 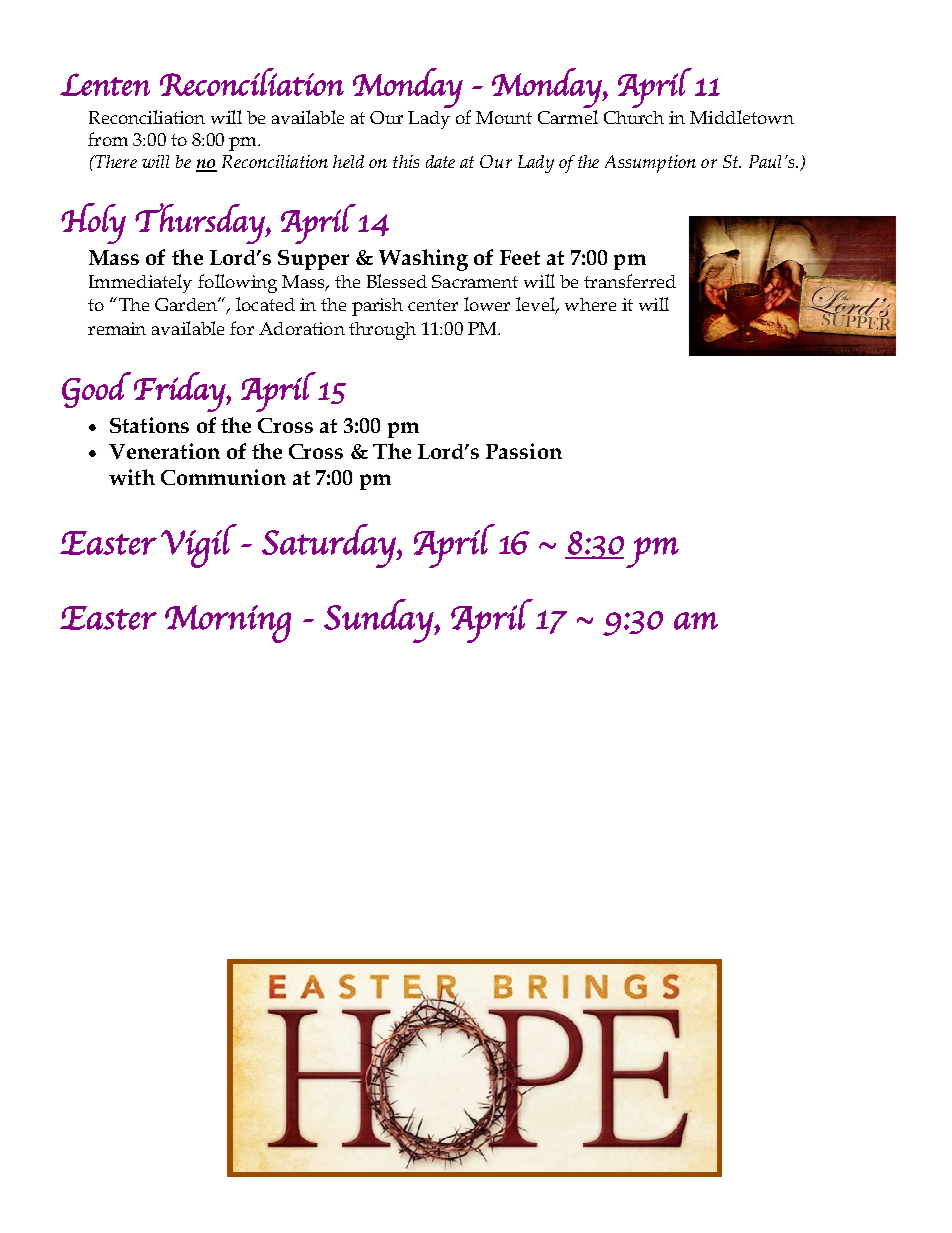 What do you see at coordinates (590, 304) in the screenshot?
I see `where` at bounding box center [590, 304].
